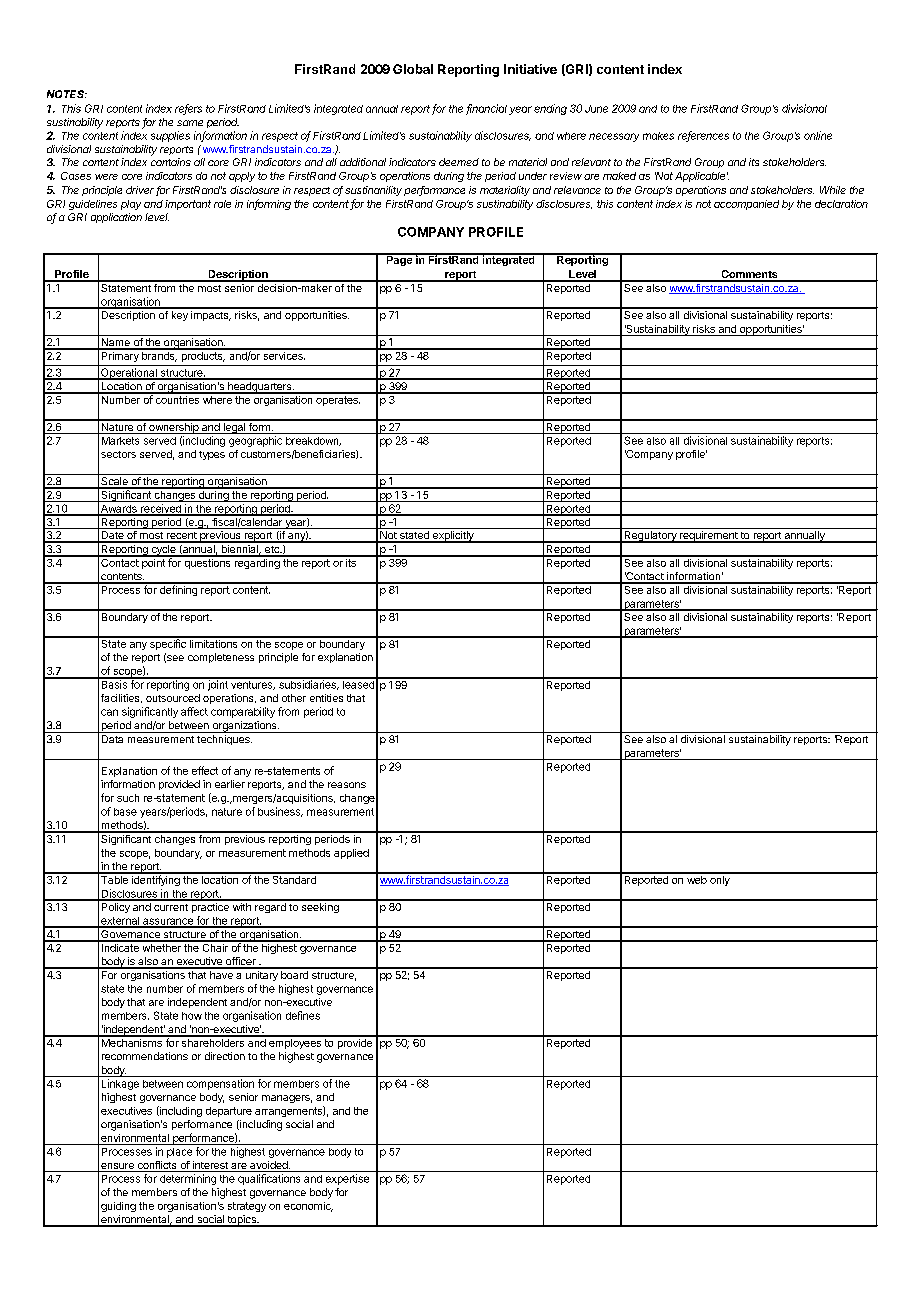 This page has width=924, height=1308. What do you see at coordinates (486, 109) in the page?
I see `financial` at bounding box center [486, 109].
